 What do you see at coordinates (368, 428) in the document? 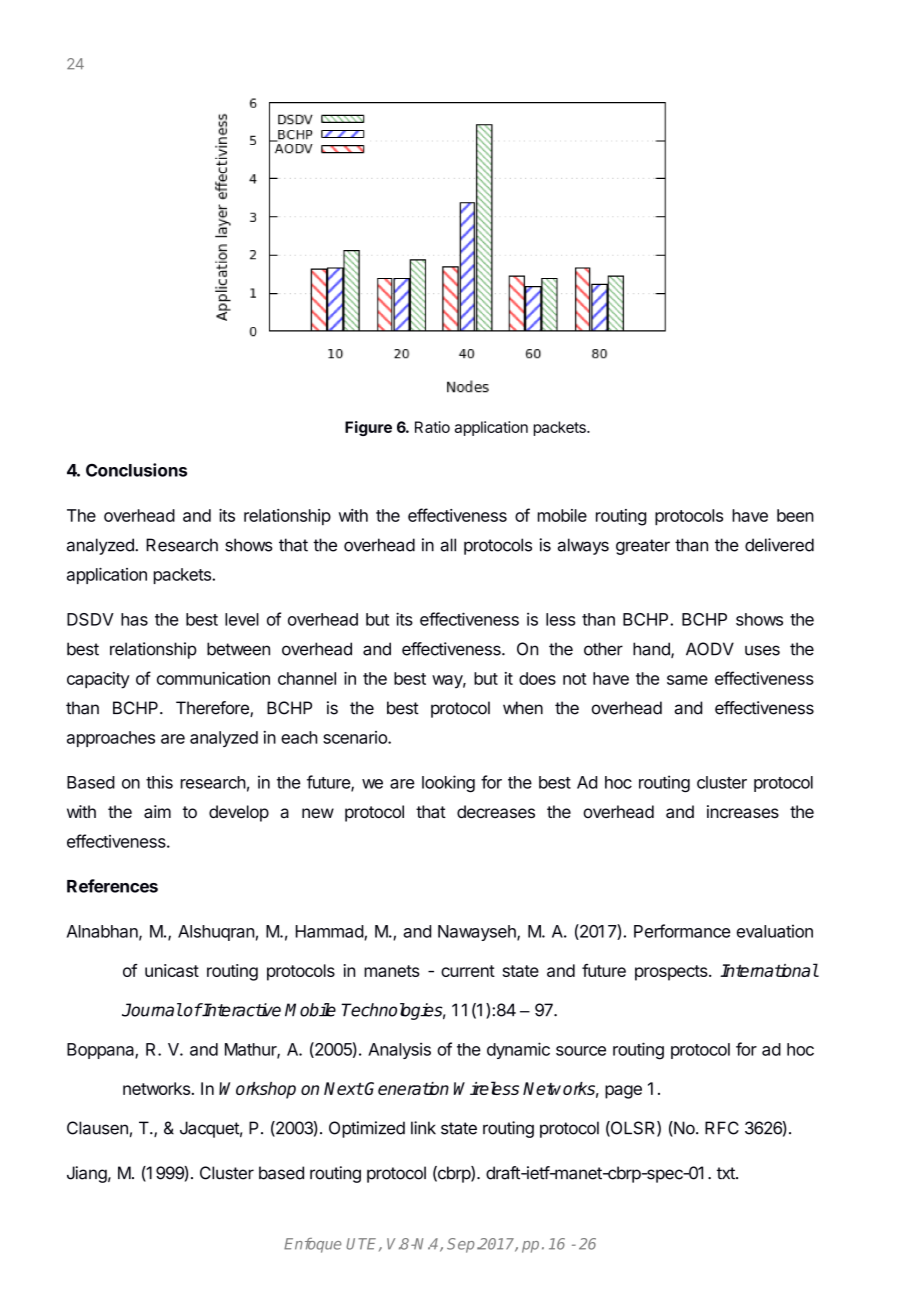
I see `Figure` at bounding box center [368, 428].
